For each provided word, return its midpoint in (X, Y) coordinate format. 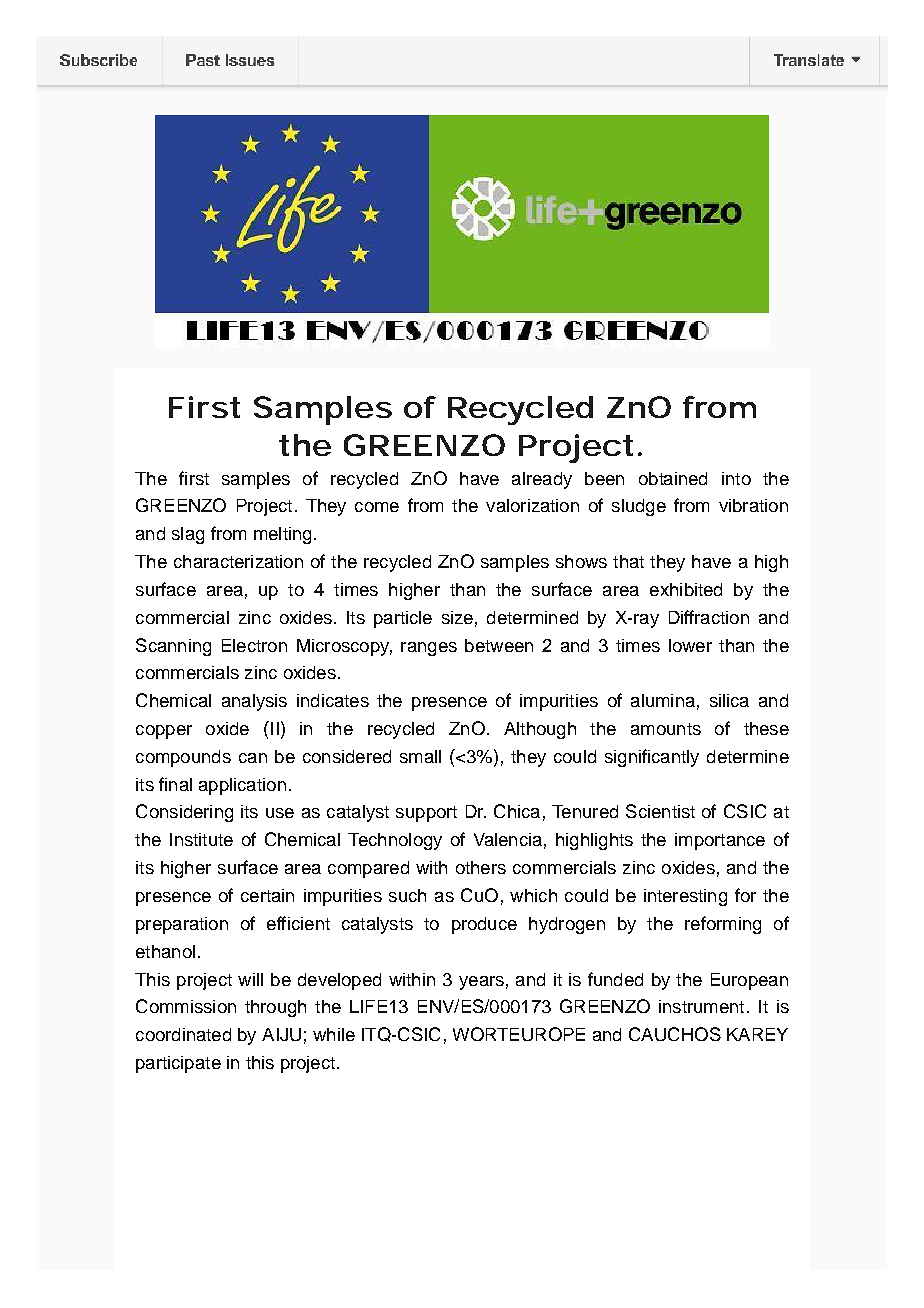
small (420, 756)
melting (282, 535)
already (542, 480)
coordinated (183, 1034)
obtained (673, 478)
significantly (652, 758)
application (242, 786)
